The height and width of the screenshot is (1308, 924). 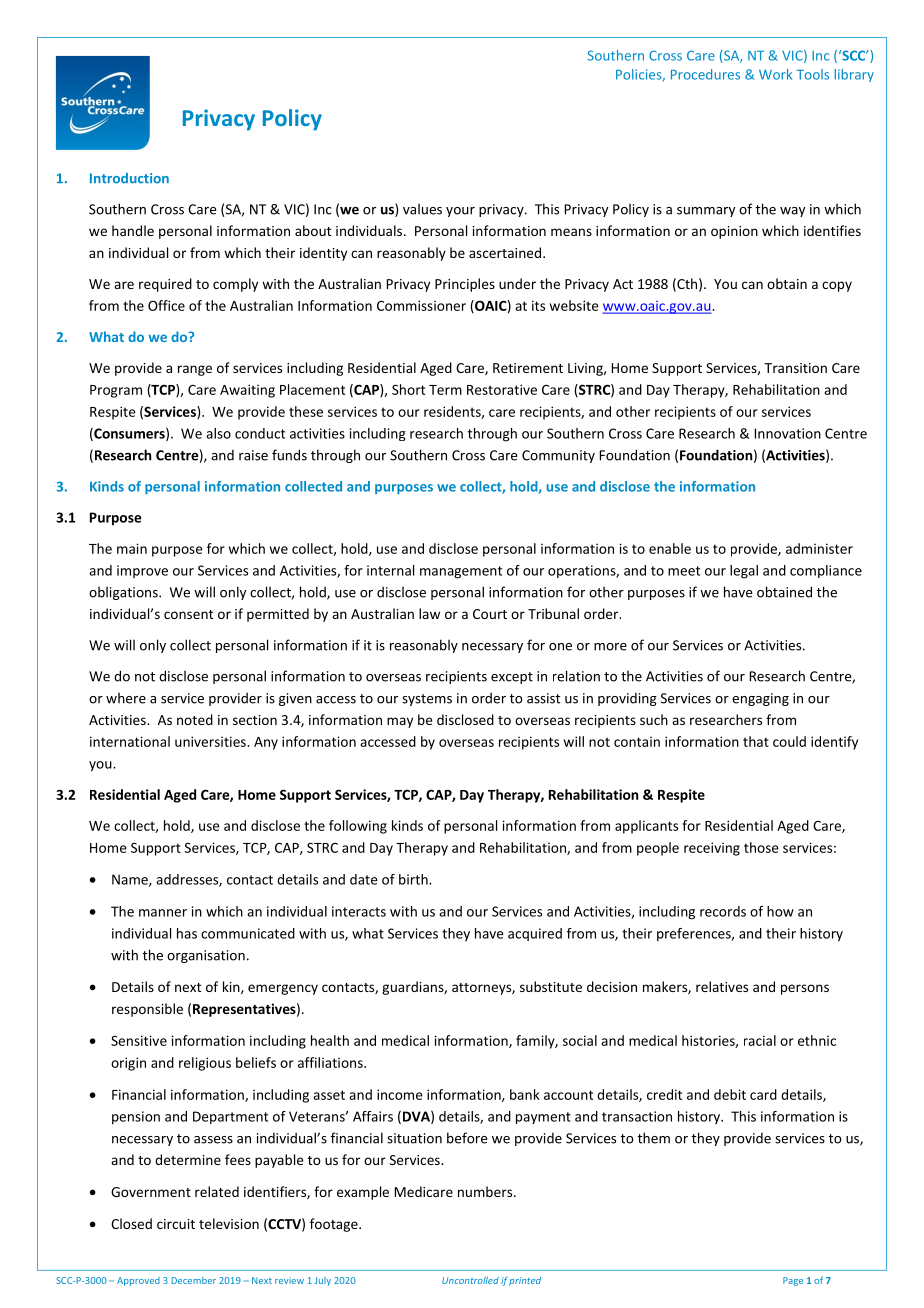 What do you see at coordinates (760, 699) in the screenshot?
I see `engaging` at bounding box center [760, 699].
